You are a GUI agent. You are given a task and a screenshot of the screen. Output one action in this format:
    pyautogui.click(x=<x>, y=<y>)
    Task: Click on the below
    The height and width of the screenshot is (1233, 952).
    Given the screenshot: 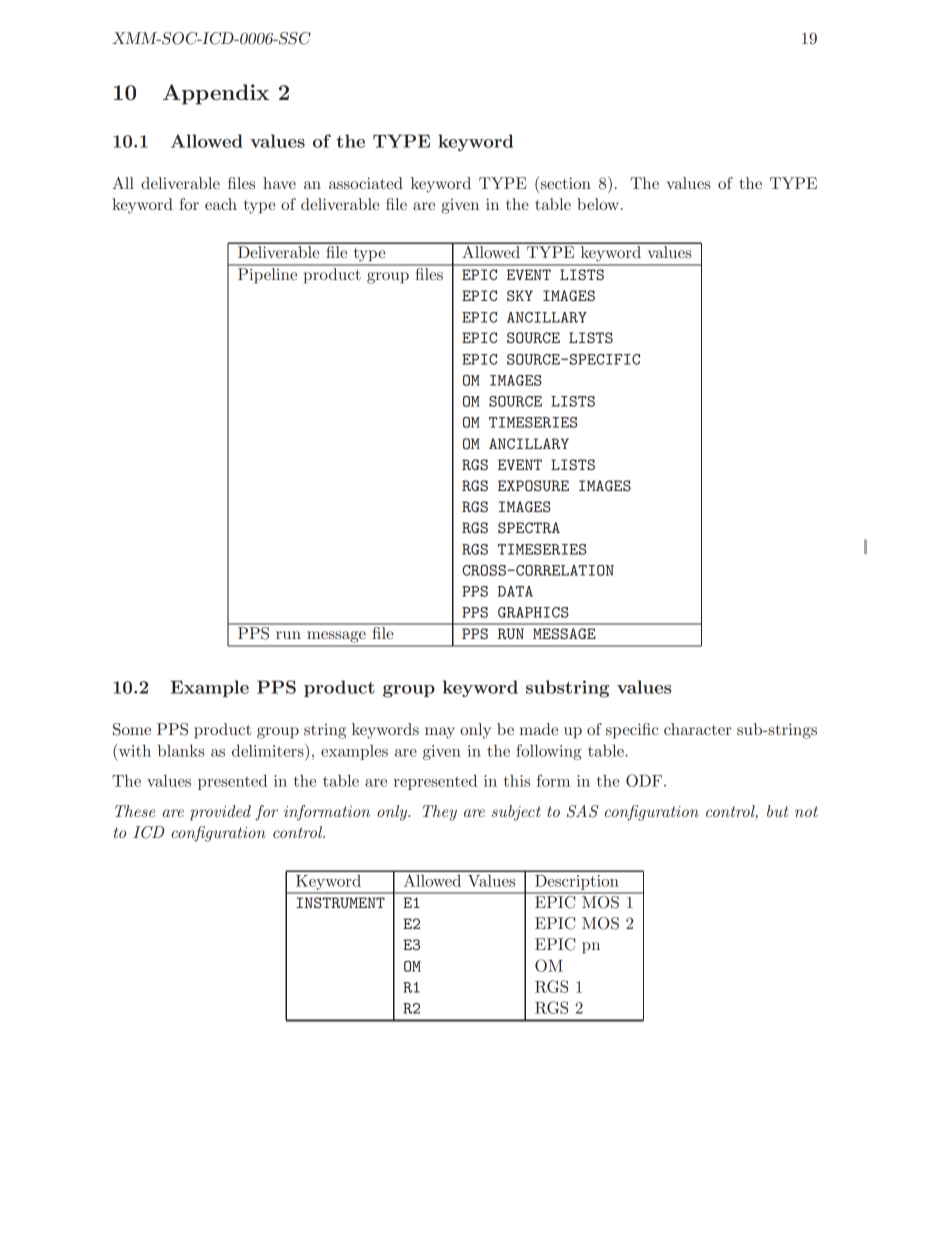 What is the action you would take?
    pyautogui.click(x=598, y=204)
